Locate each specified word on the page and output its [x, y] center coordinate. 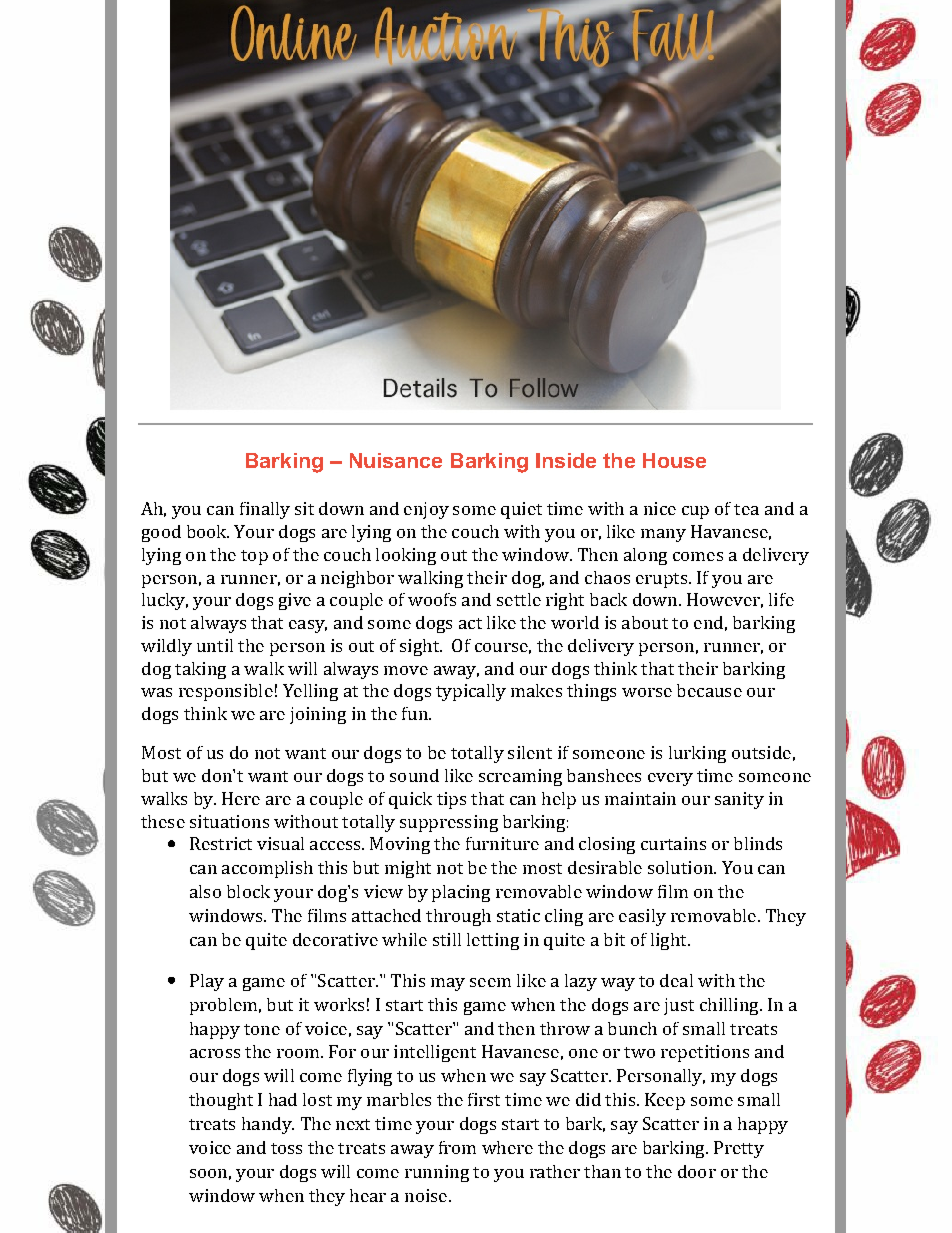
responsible [226, 692]
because [709, 690]
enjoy [426, 510]
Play [207, 982]
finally [265, 510]
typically [471, 692]
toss [286, 1148]
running [437, 1173]
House [674, 460]
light [670, 941]
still [447, 939]
